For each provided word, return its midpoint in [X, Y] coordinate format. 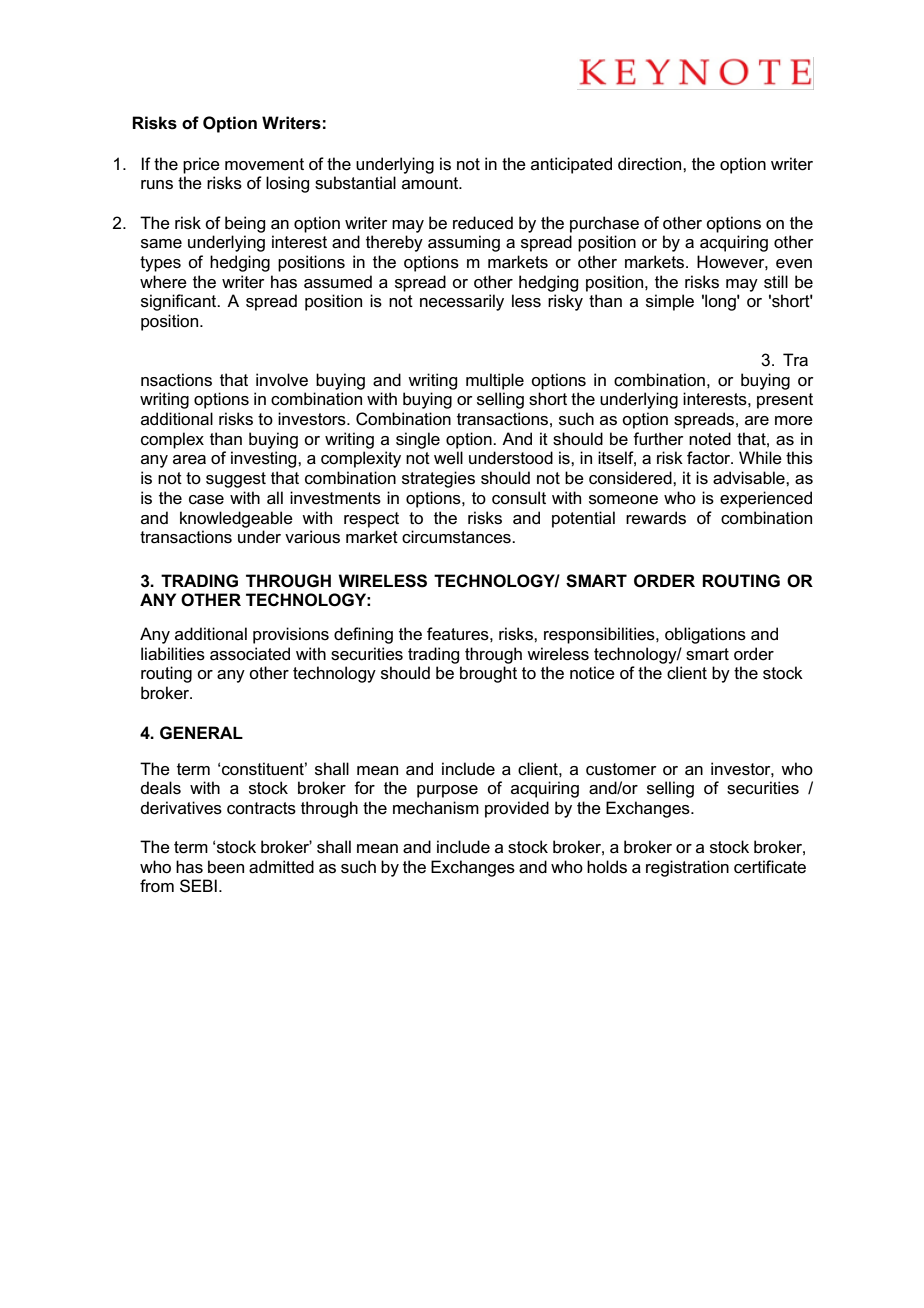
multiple [495, 381]
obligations [705, 635]
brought [488, 674]
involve [282, 380]
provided [517, 809]
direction [651, 164]
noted [710, 439]
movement [264, 164]
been [226, 867]
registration [687, 868]
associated [250, 654]
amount [431, 183]
